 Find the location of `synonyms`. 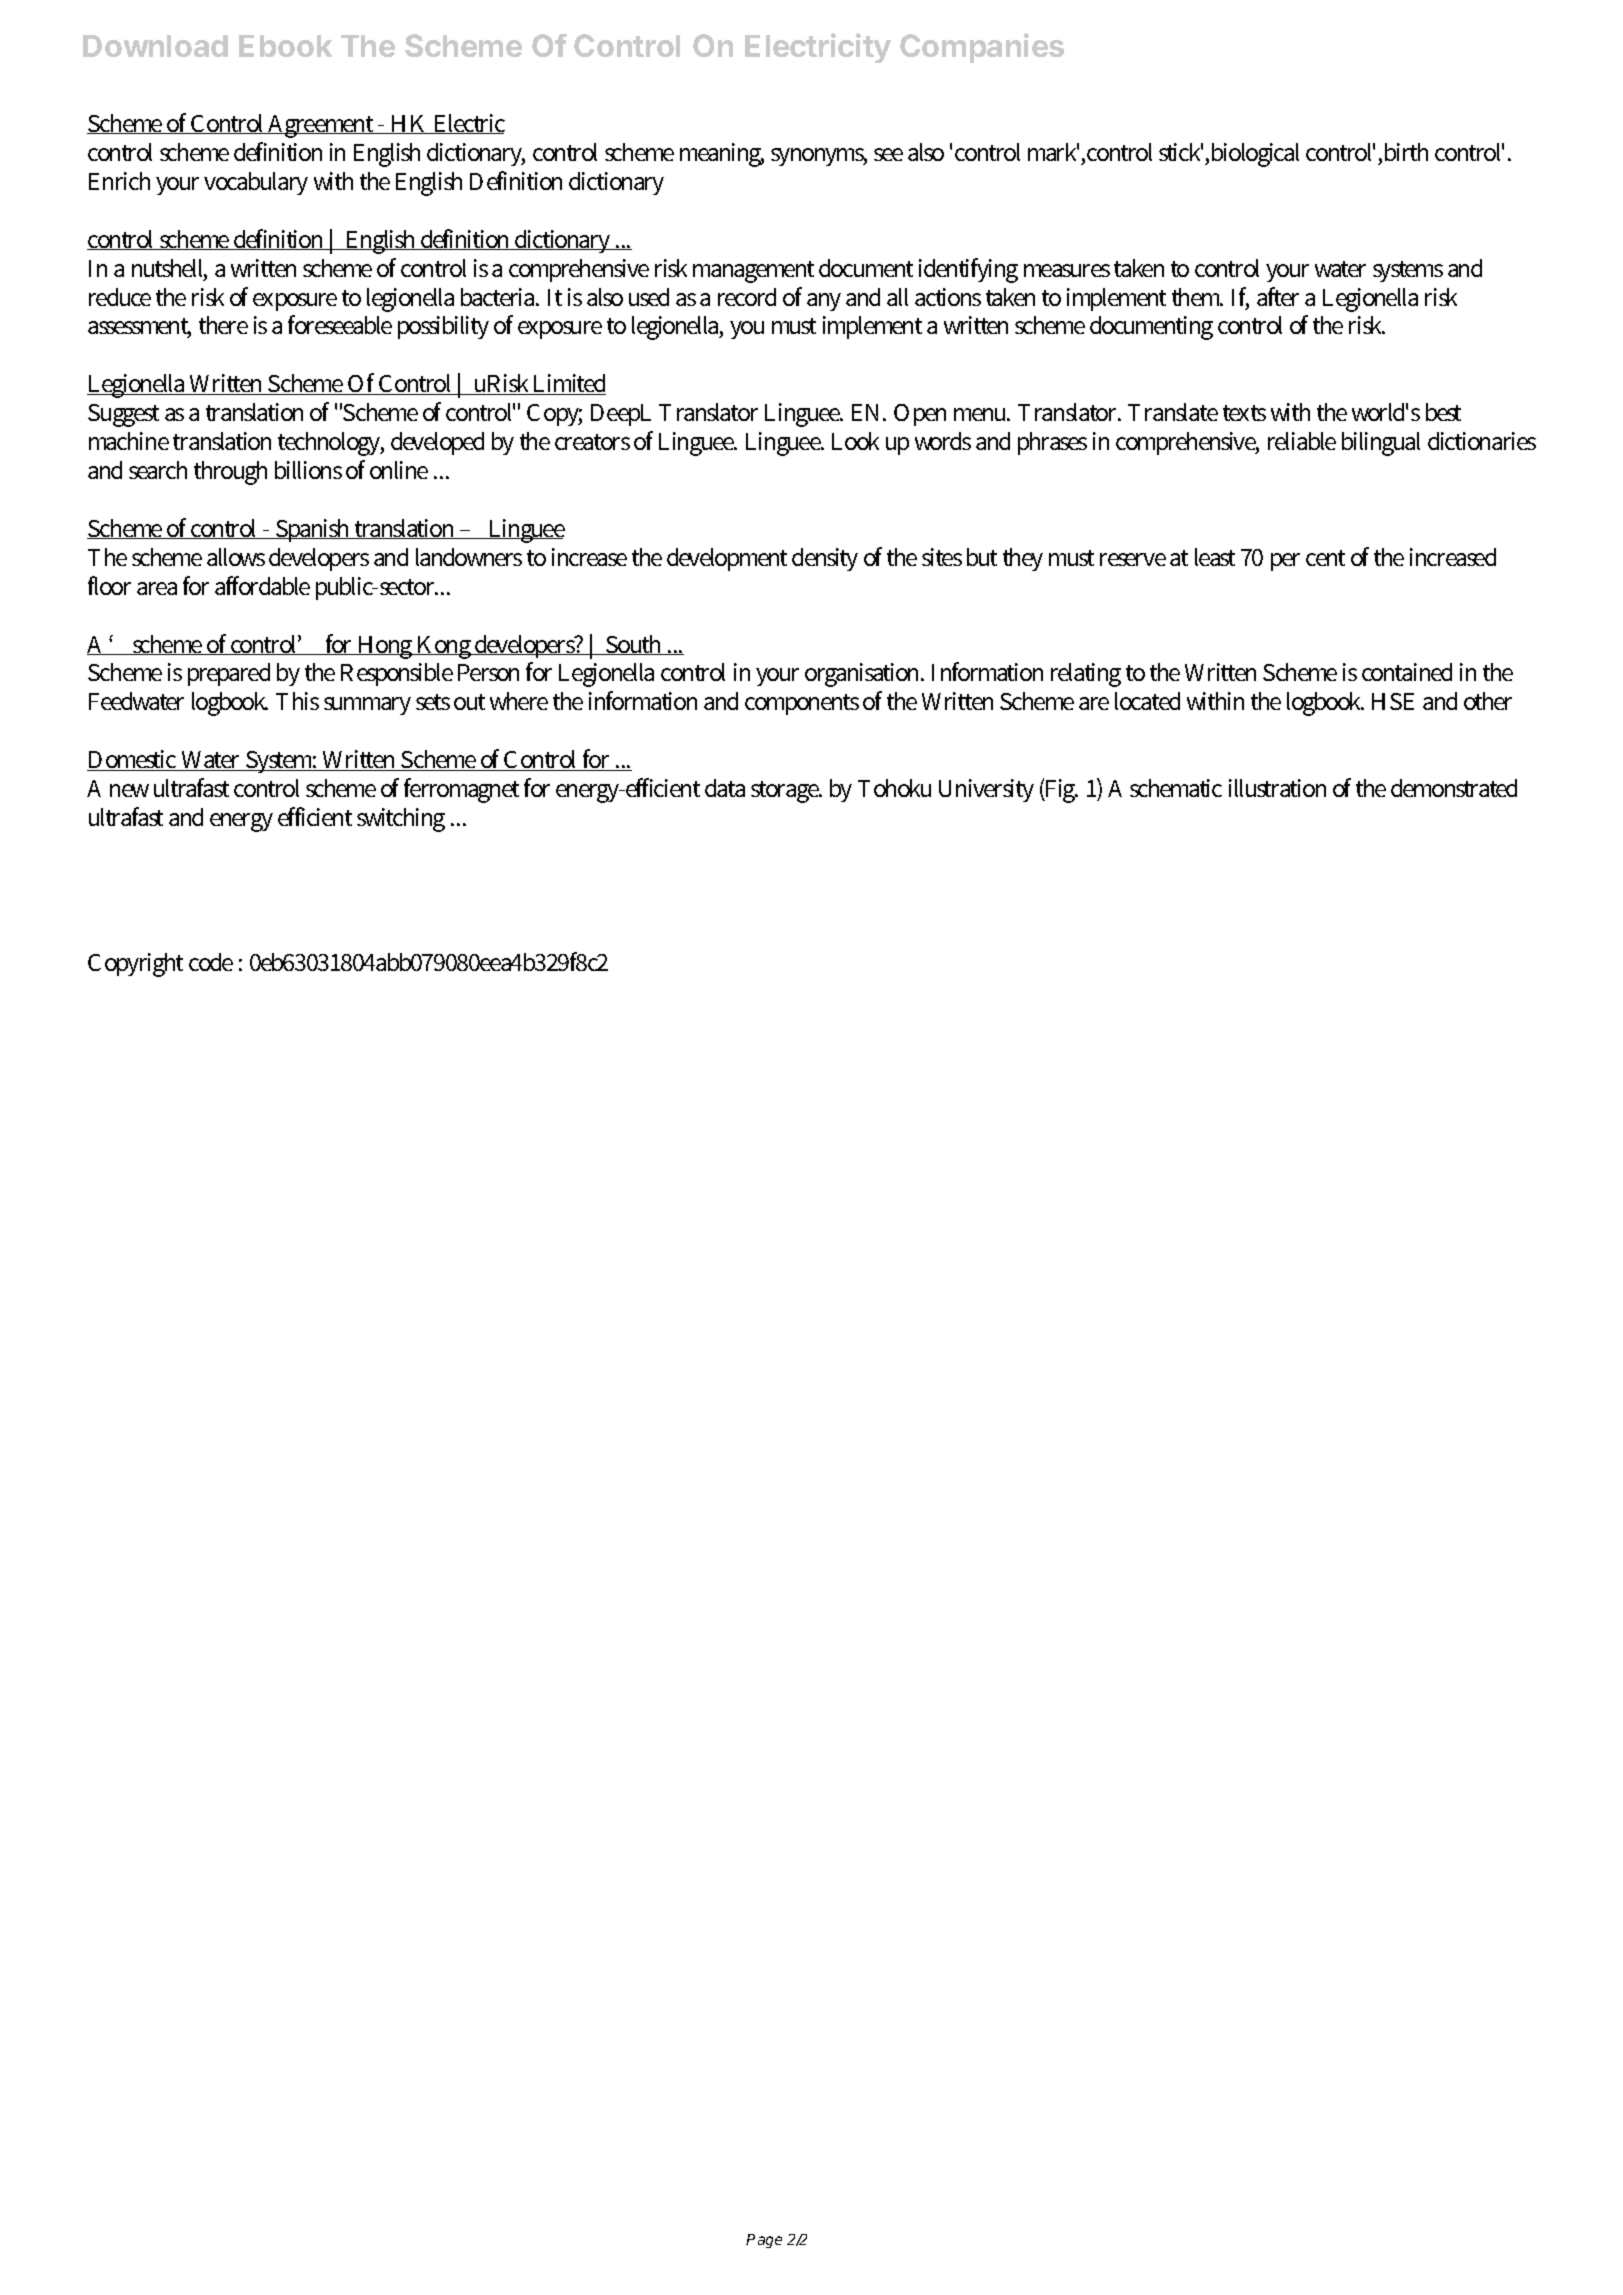

synonyms is located at coordinates (819, 157).
